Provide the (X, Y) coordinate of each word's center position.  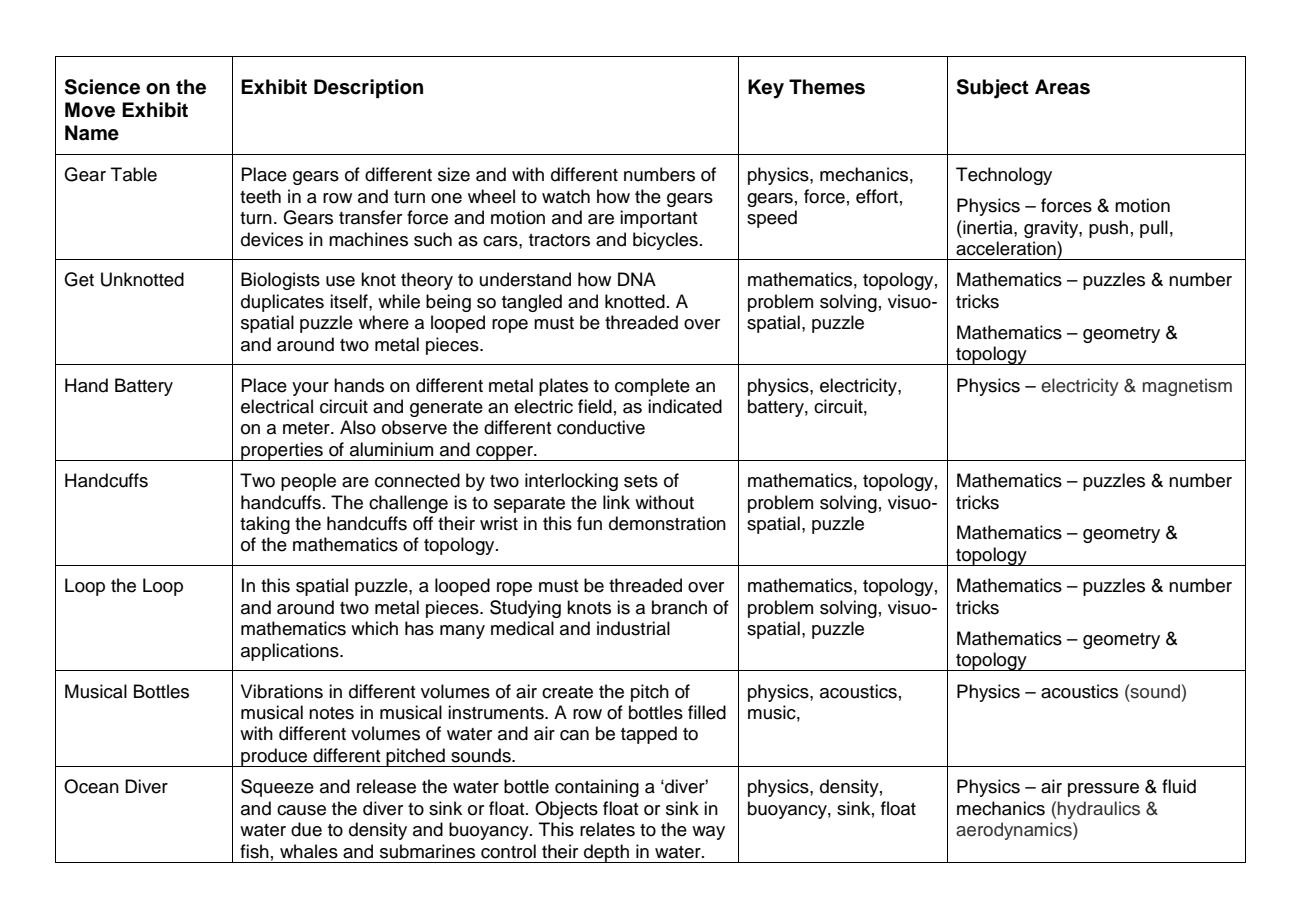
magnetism (1187, 387)
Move (90, 110)
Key (766, 89)
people (308, 482)
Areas (1062, 87)
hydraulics (1098, 810)
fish (254, 851)
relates (607, 829)
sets (641, 481)
